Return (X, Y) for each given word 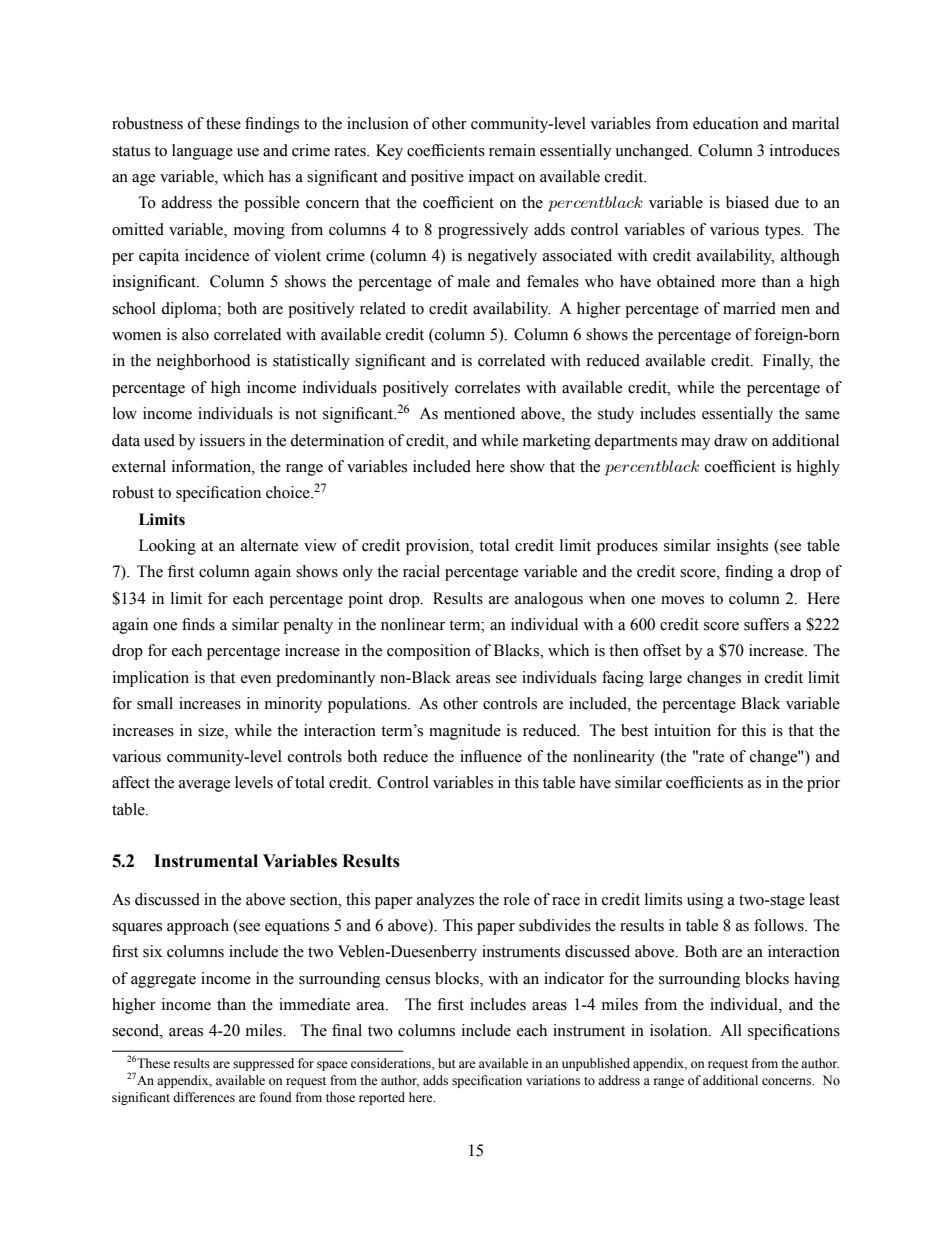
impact (491, 178)
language (202, 152)
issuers (222, 440)
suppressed (263, 1064)
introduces (805, 150)
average (204, 786)
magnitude (465, 732)
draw (731, 440)
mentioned (479, 413)
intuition (682, 730)
